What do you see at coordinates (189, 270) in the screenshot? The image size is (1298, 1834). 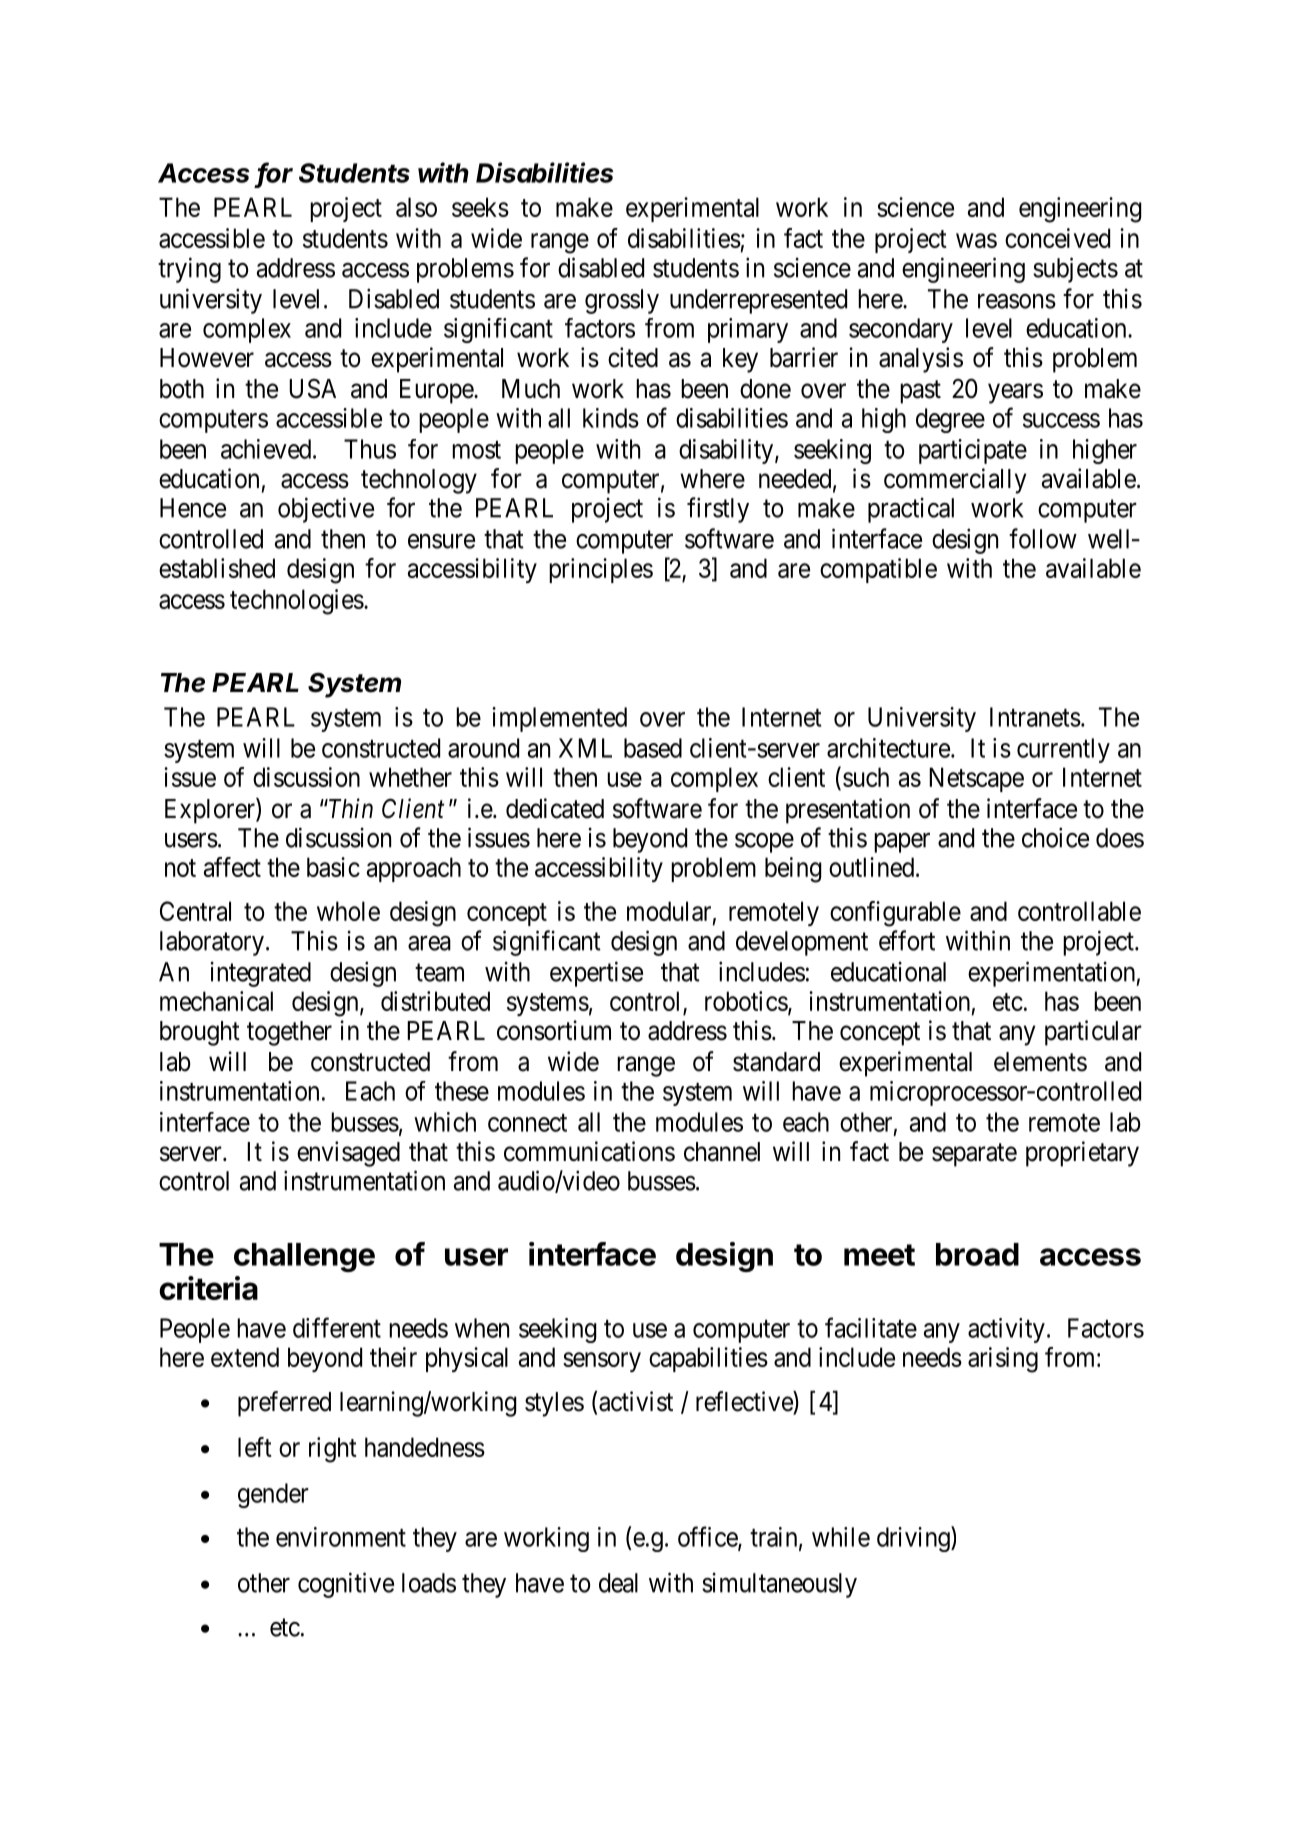 I see `trying` at bounding box center [189, 270].
